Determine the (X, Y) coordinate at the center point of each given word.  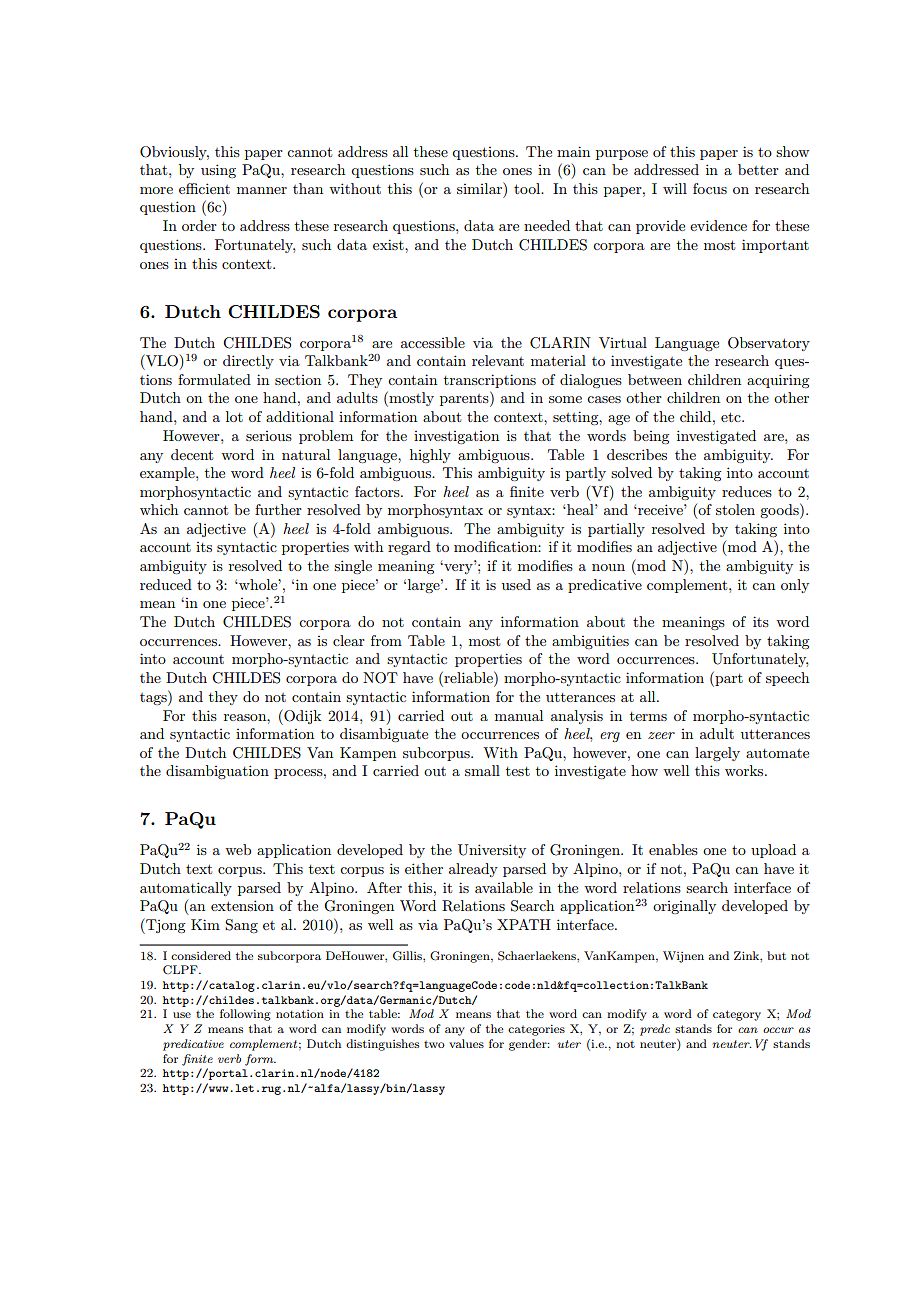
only (795, 586)
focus (710, 188)
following (245, 1015)
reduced (166, 584)
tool (528, 188)
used (516, 584)
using (218, 171)
